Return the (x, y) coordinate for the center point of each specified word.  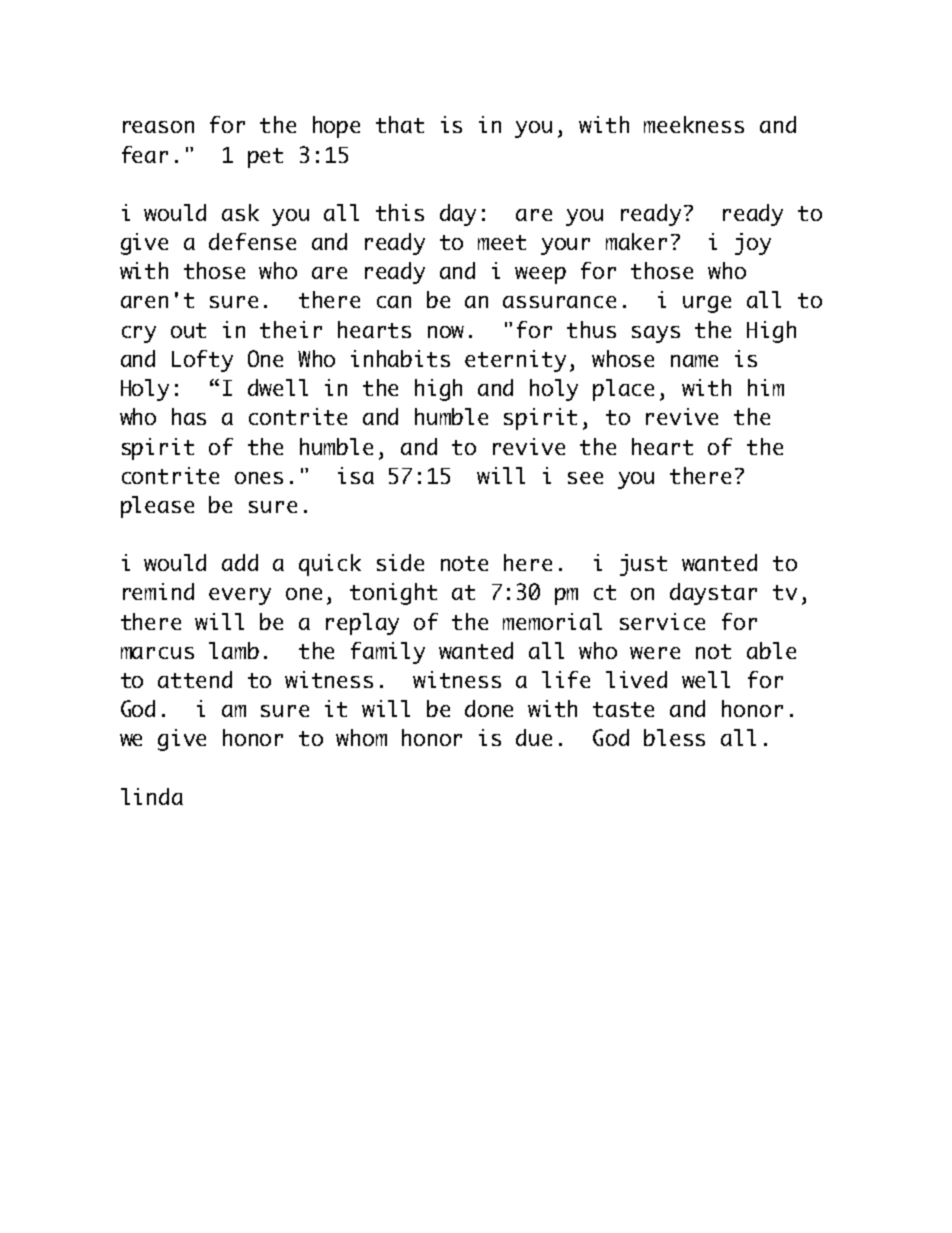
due (534, 737)
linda (152, 796)
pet (265, 158)
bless (674, 737)
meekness (694, 124)
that (400, 124)
